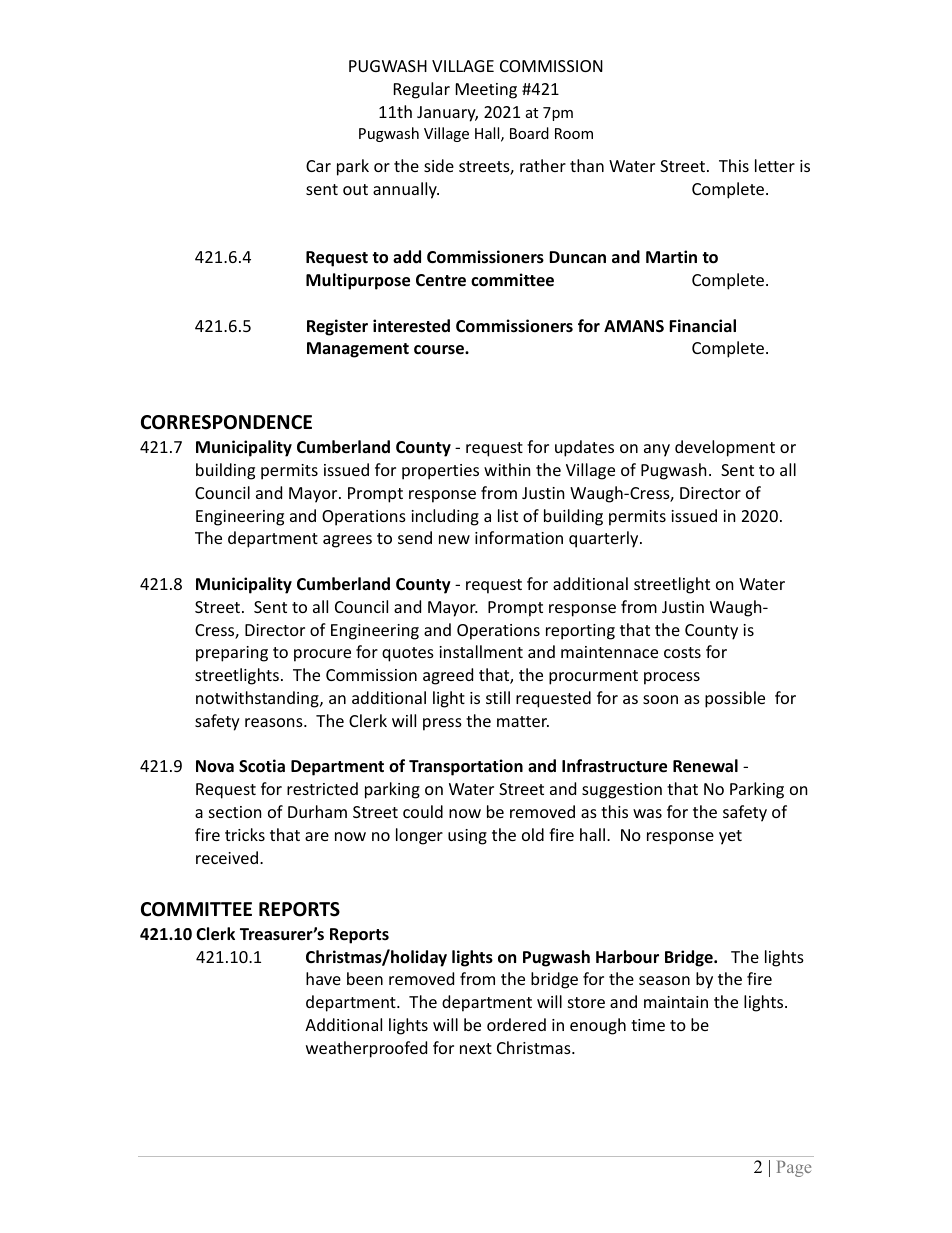  What do you see at coordinates (529, 133) in the image?
I see `Board` at bounding box center [529, 133].
